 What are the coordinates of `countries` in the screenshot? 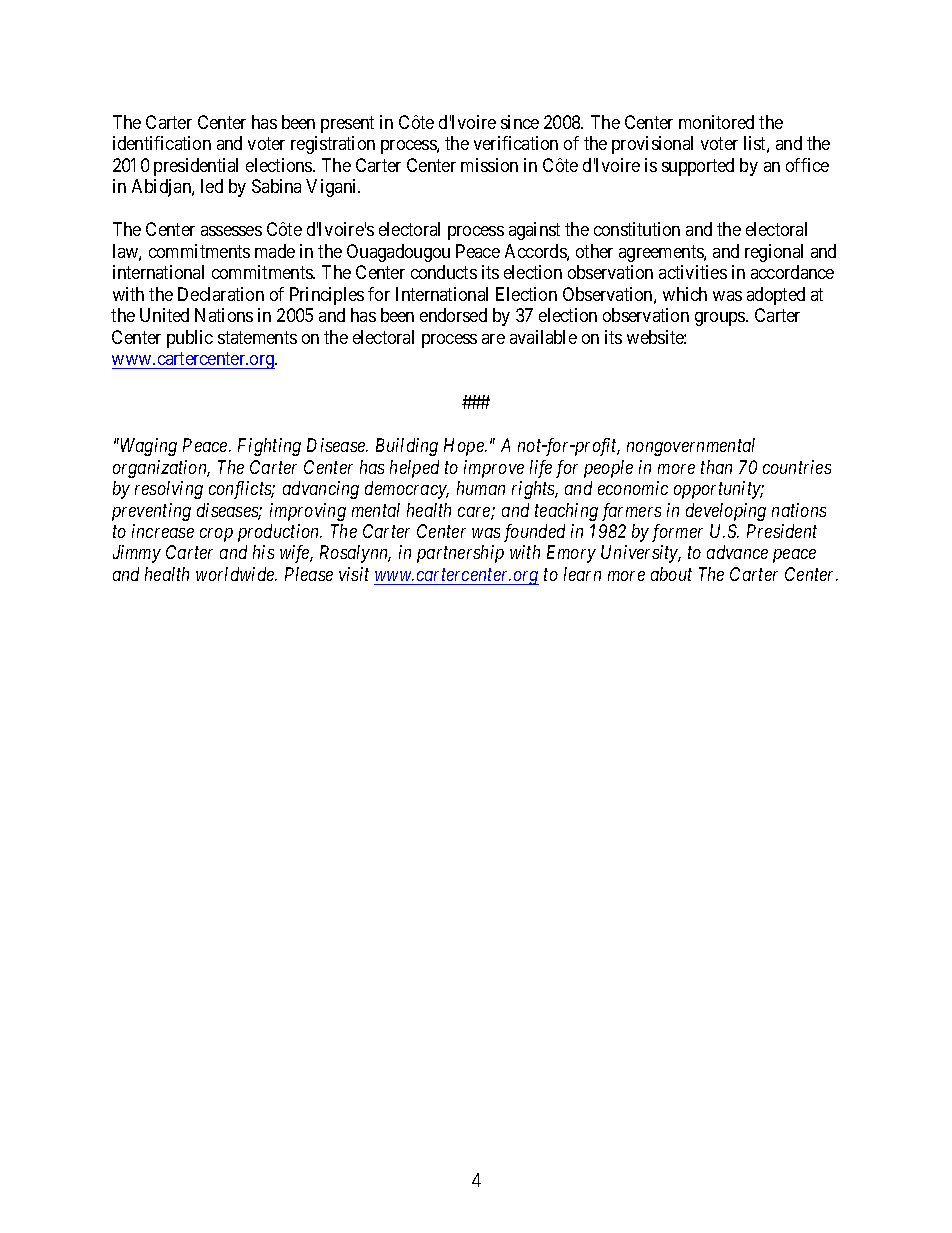 It's located at (797, 467).
